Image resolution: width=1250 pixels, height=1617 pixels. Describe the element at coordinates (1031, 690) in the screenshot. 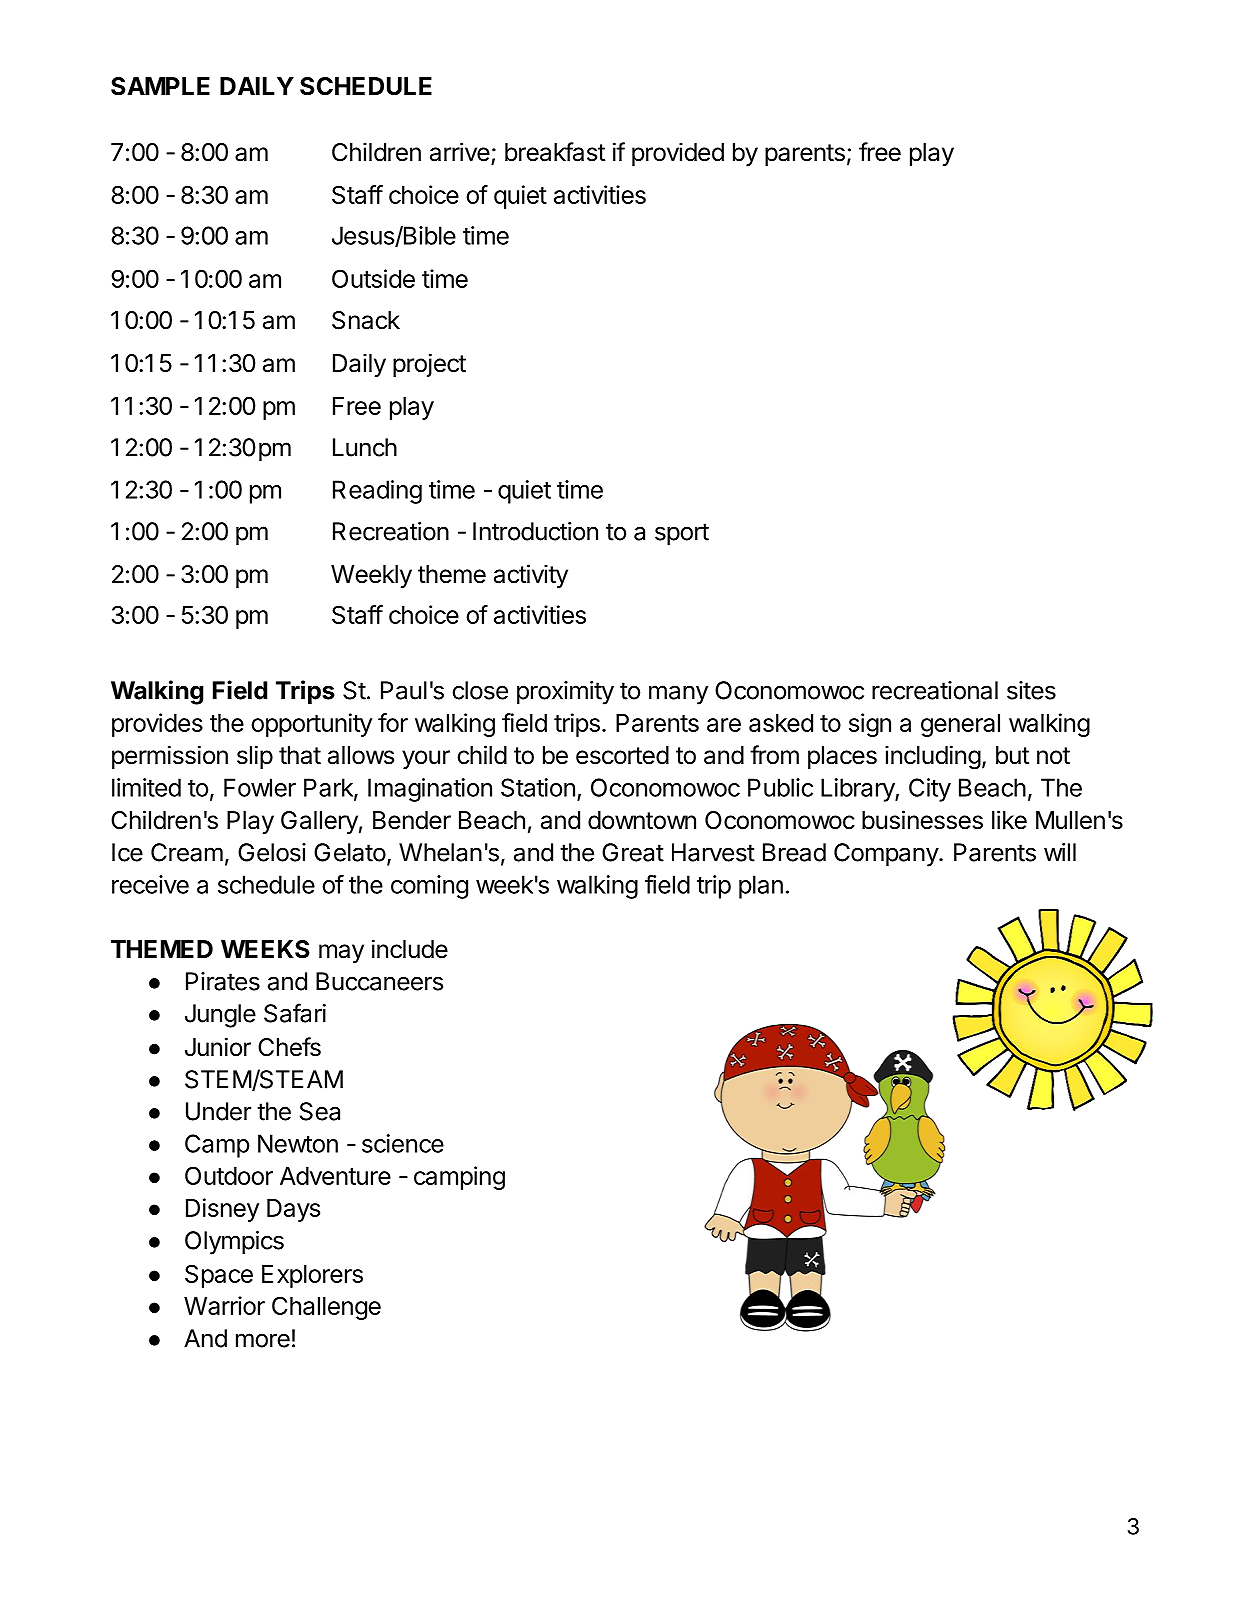

I see `sites` at that location.
